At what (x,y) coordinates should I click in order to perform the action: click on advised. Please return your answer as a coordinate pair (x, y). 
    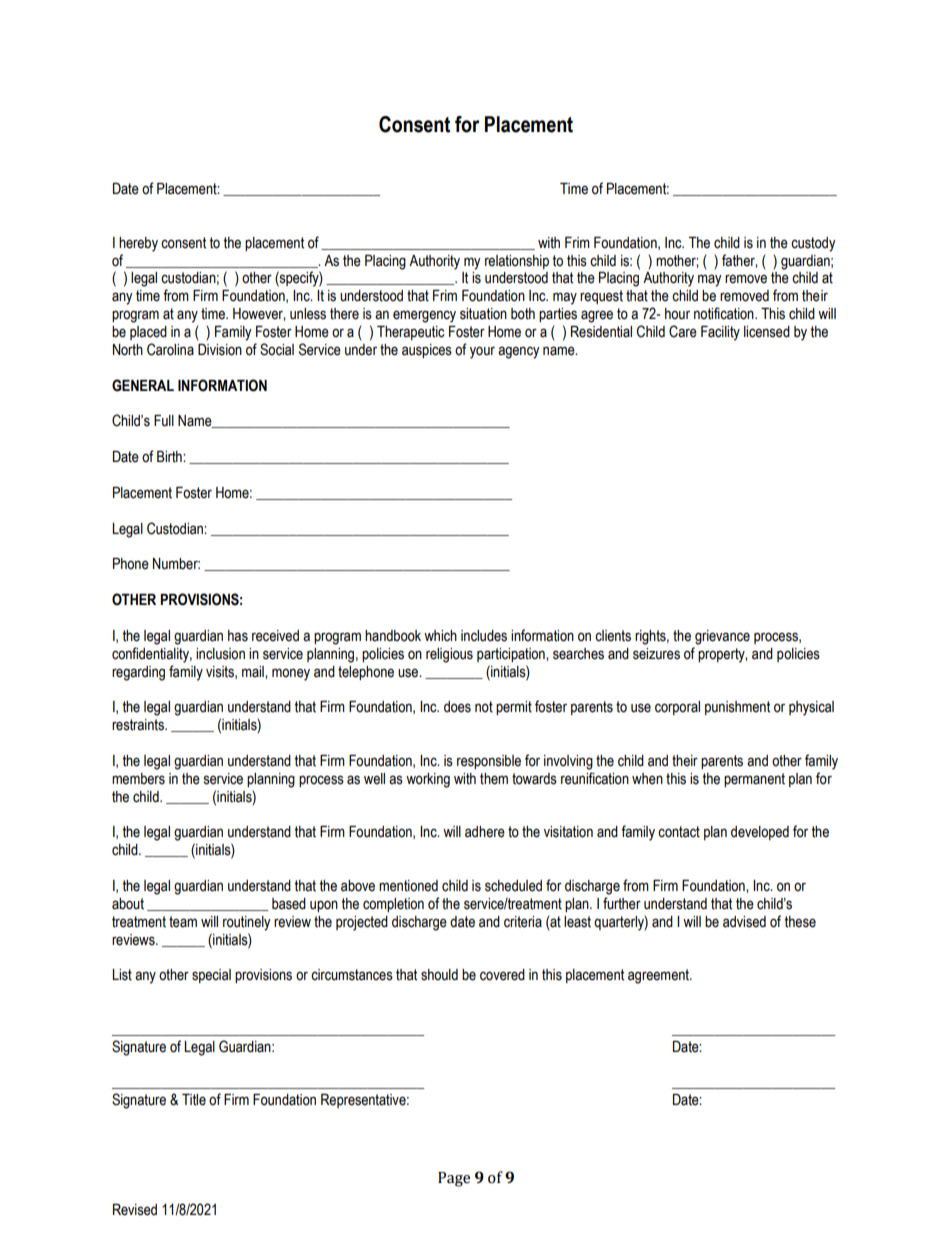
    Looking at the image, I should click on (744, 922).
